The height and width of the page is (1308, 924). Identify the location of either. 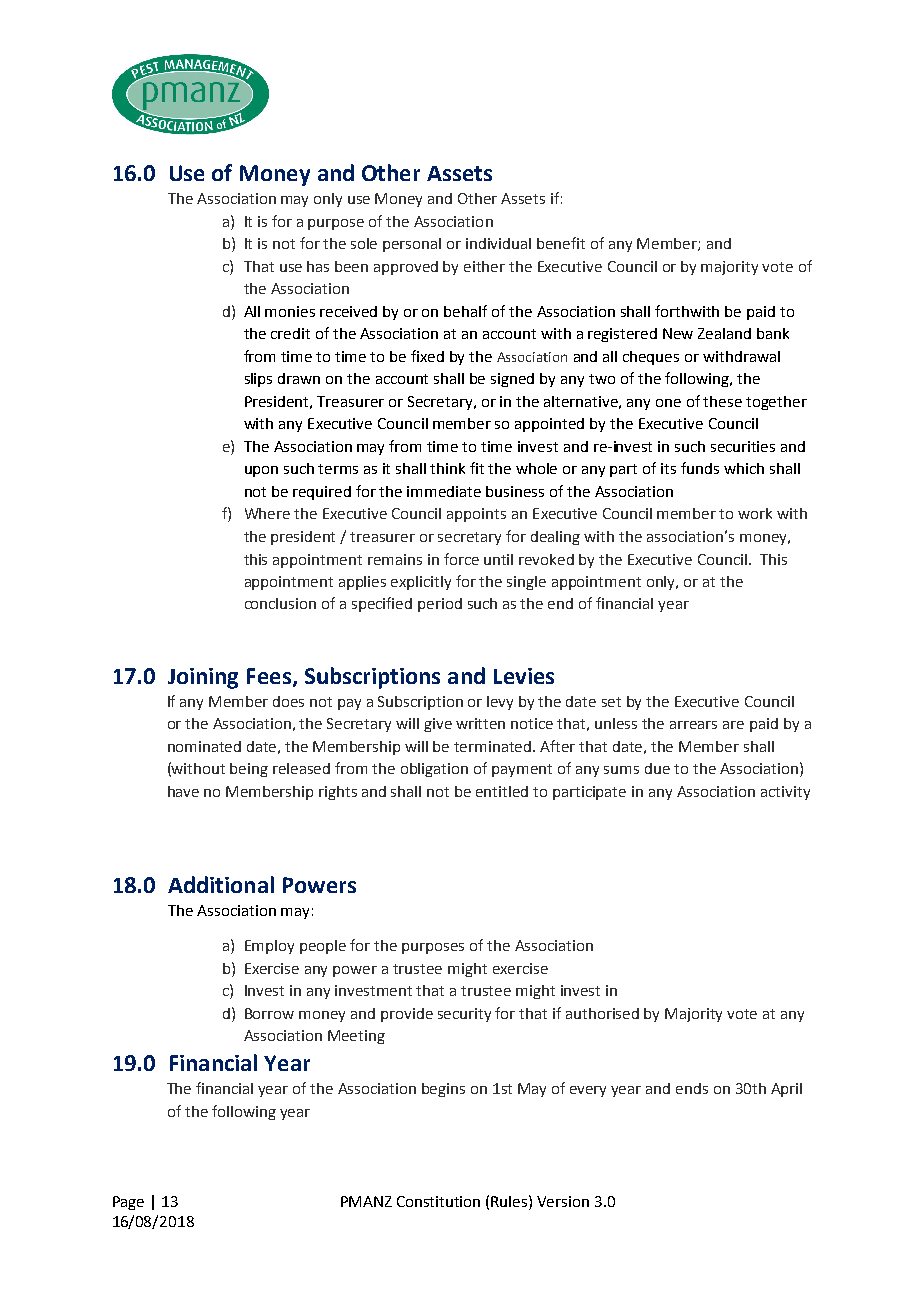
(484, 266).
